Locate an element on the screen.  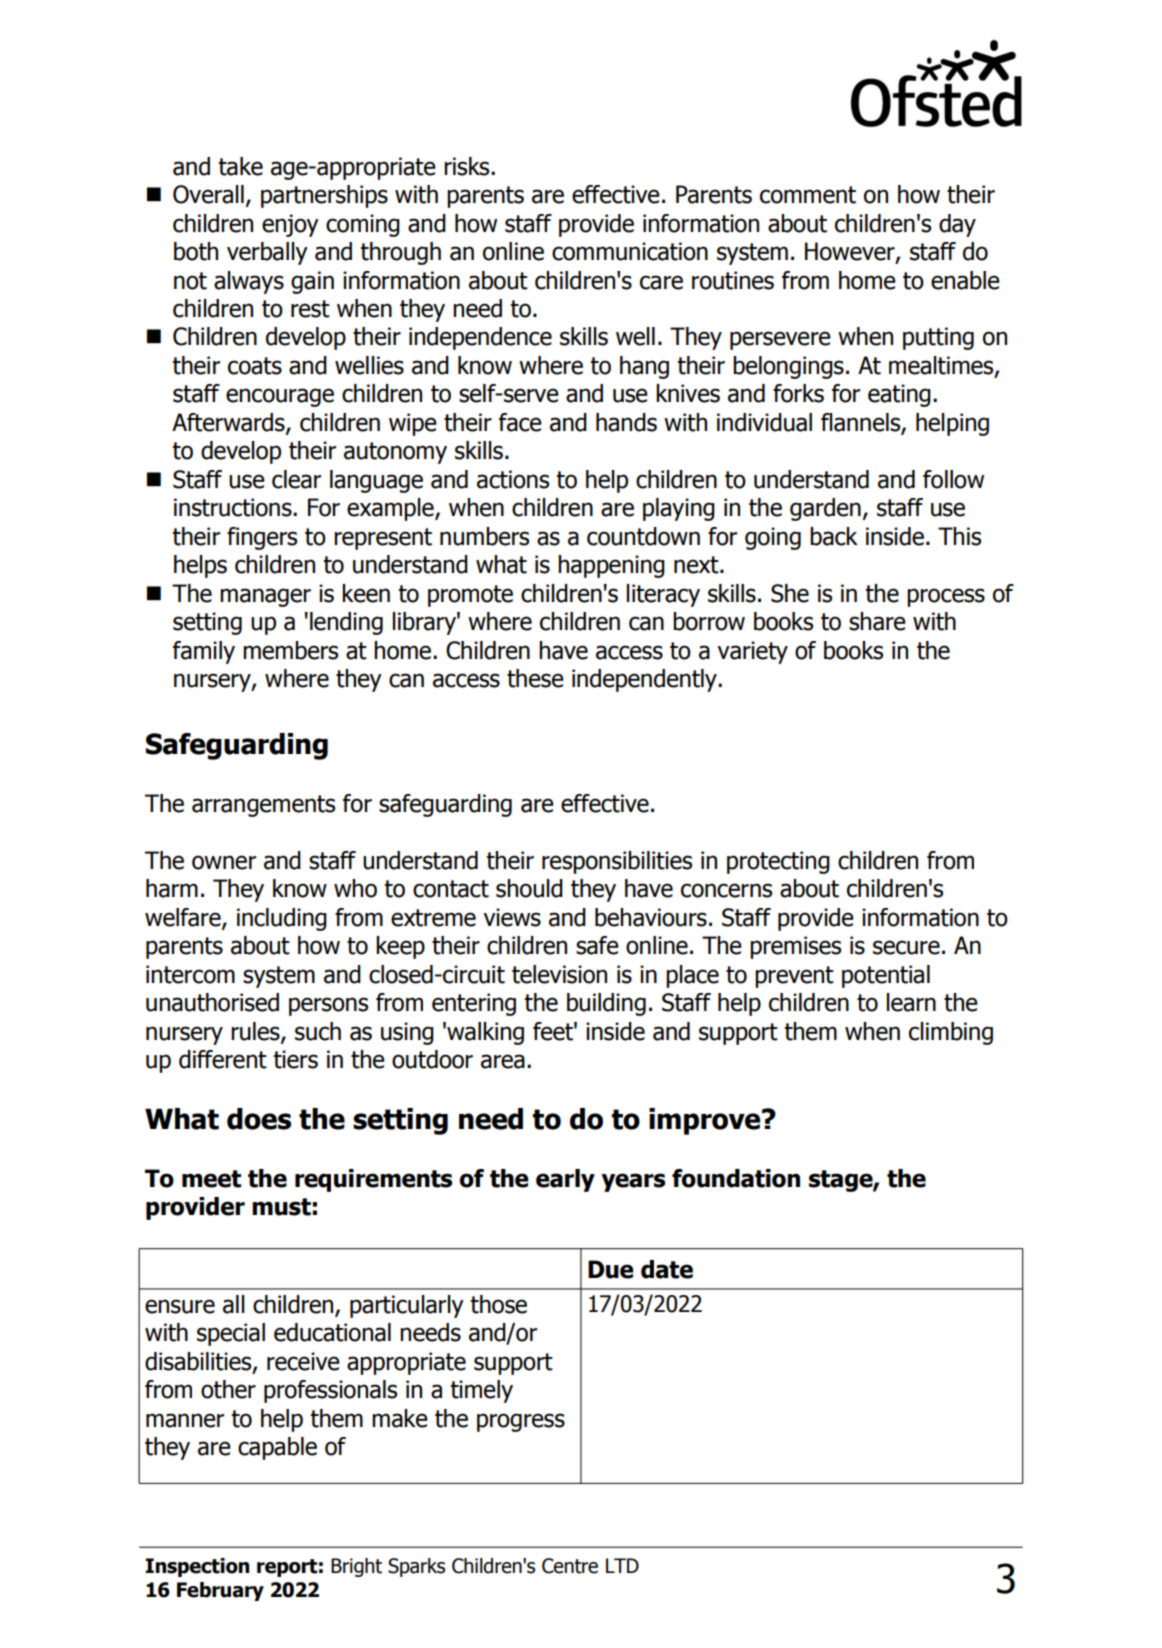
comment is located at coordinates (808, 195).
